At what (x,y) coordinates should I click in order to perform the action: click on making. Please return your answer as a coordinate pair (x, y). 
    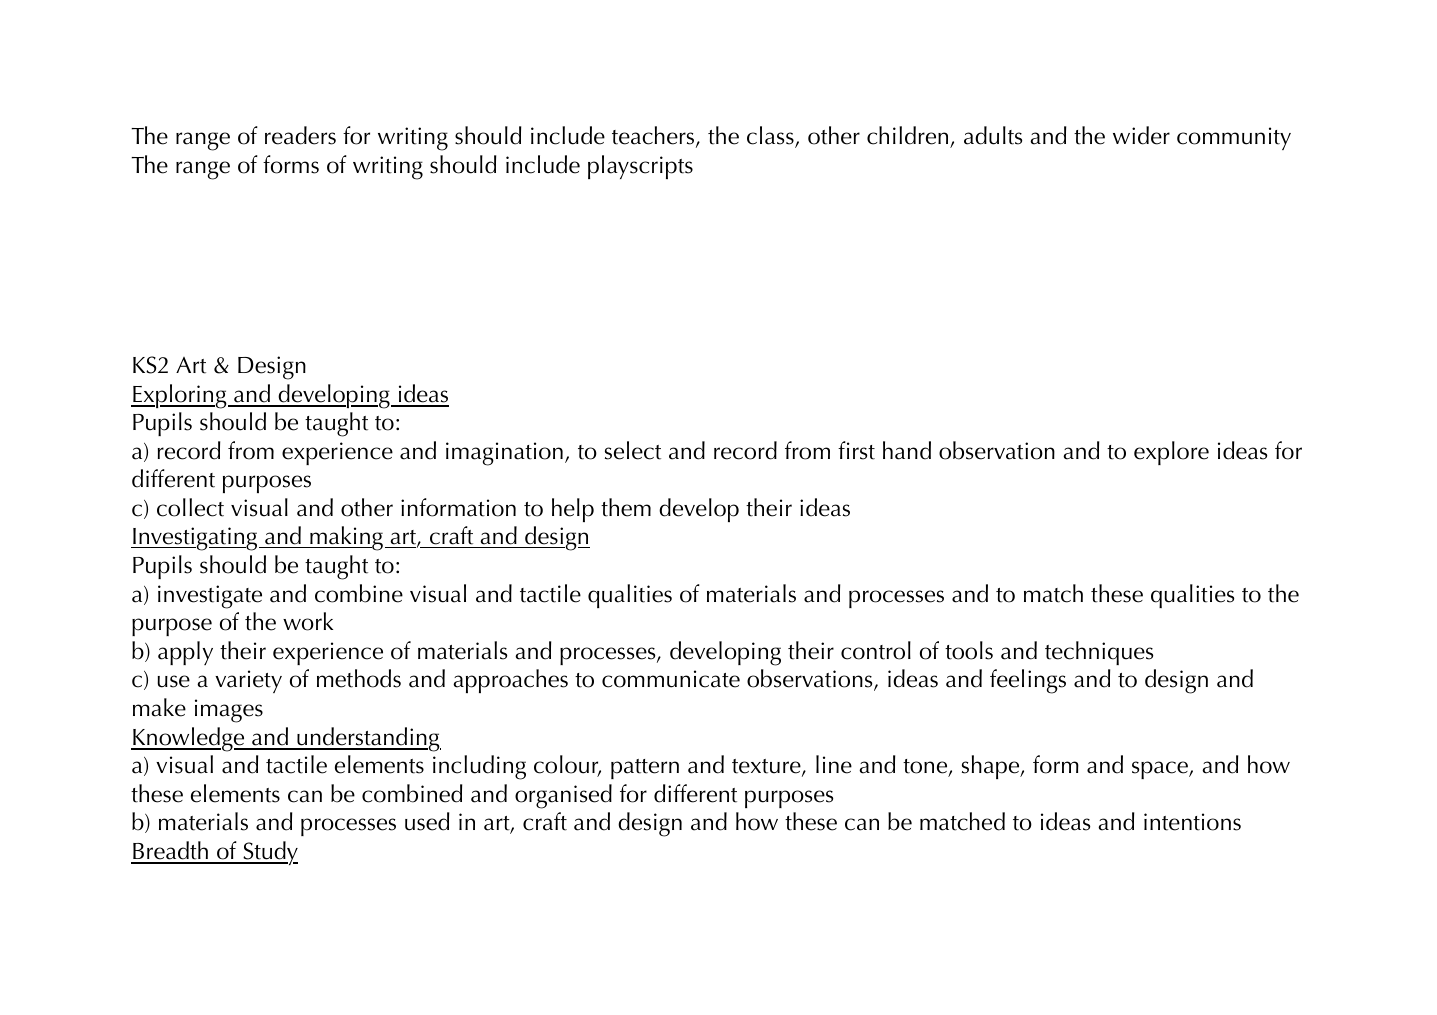
    Looking at the image, I should click on (345, 538).
